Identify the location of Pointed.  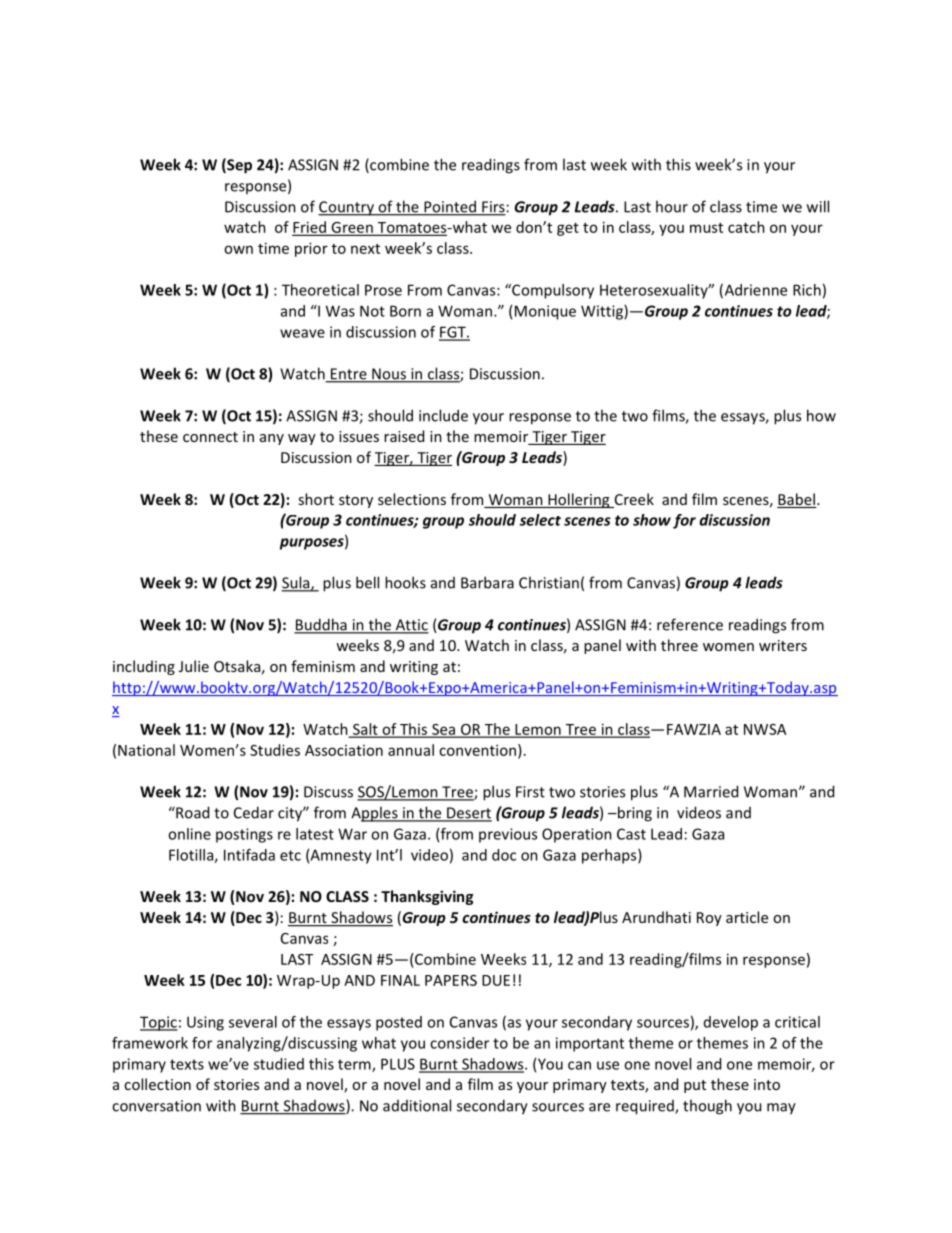
(450, 207).
